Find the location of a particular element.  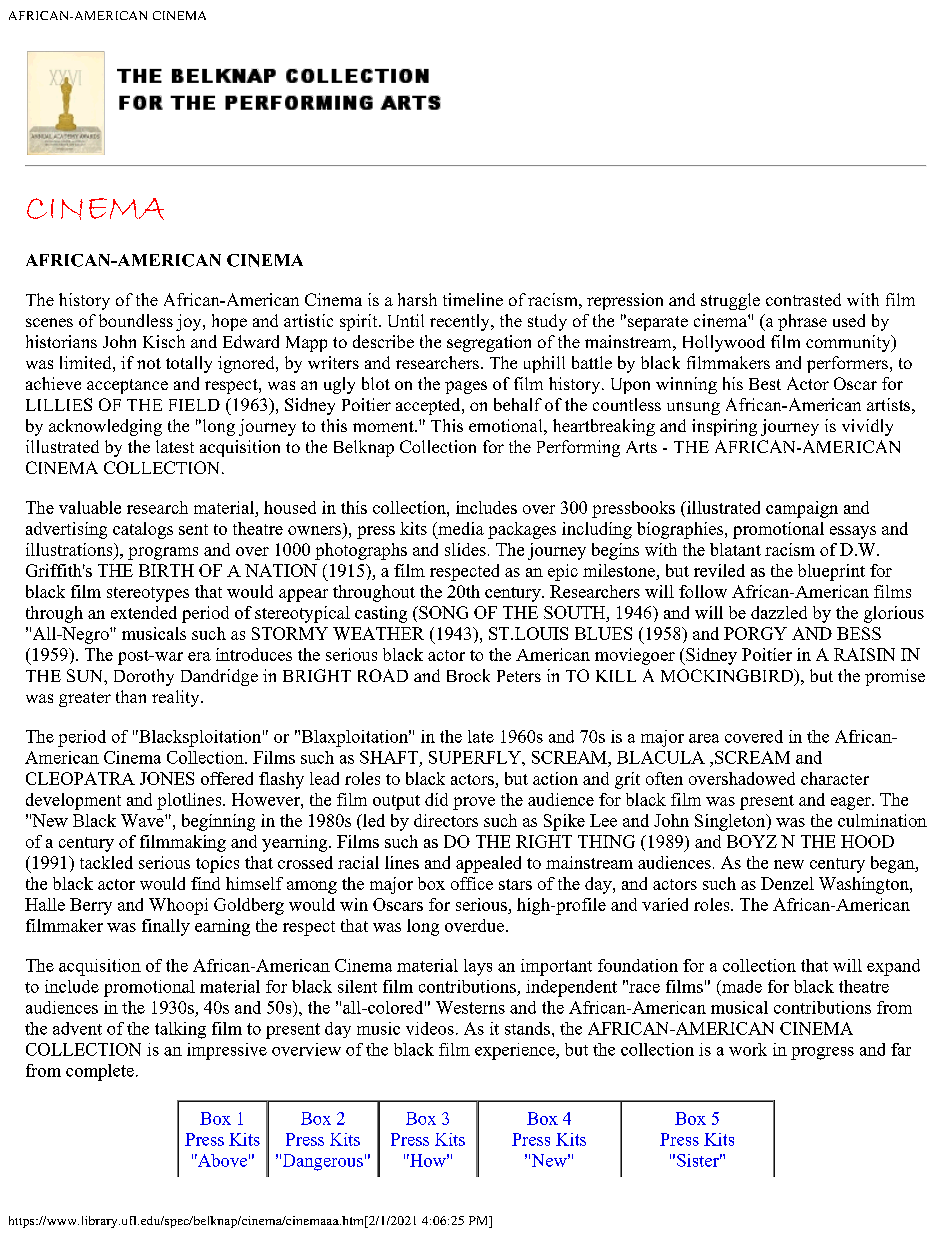

talking is located at coordinates (180, 1030).
